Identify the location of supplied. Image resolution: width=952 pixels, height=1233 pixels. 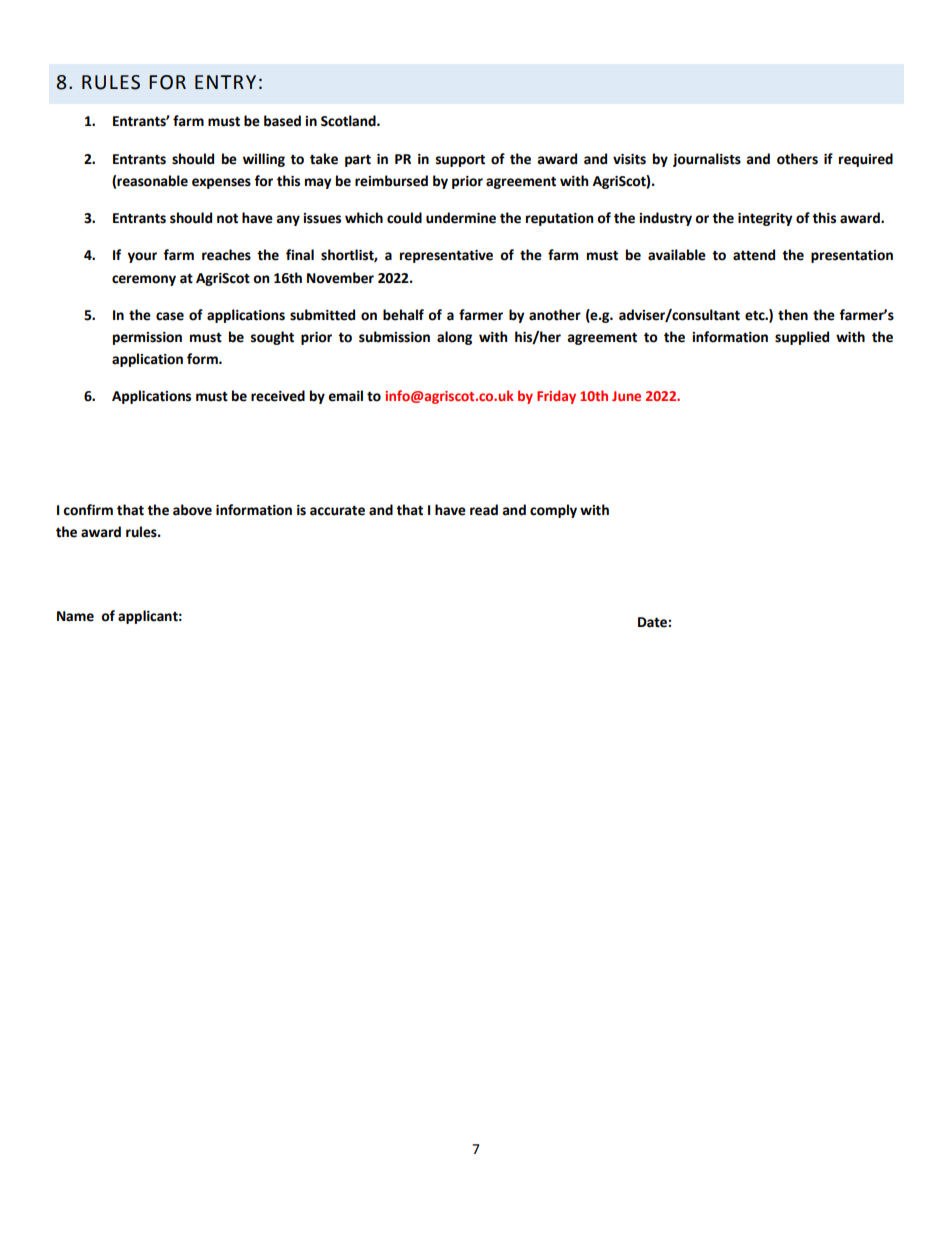
(802, 338).
